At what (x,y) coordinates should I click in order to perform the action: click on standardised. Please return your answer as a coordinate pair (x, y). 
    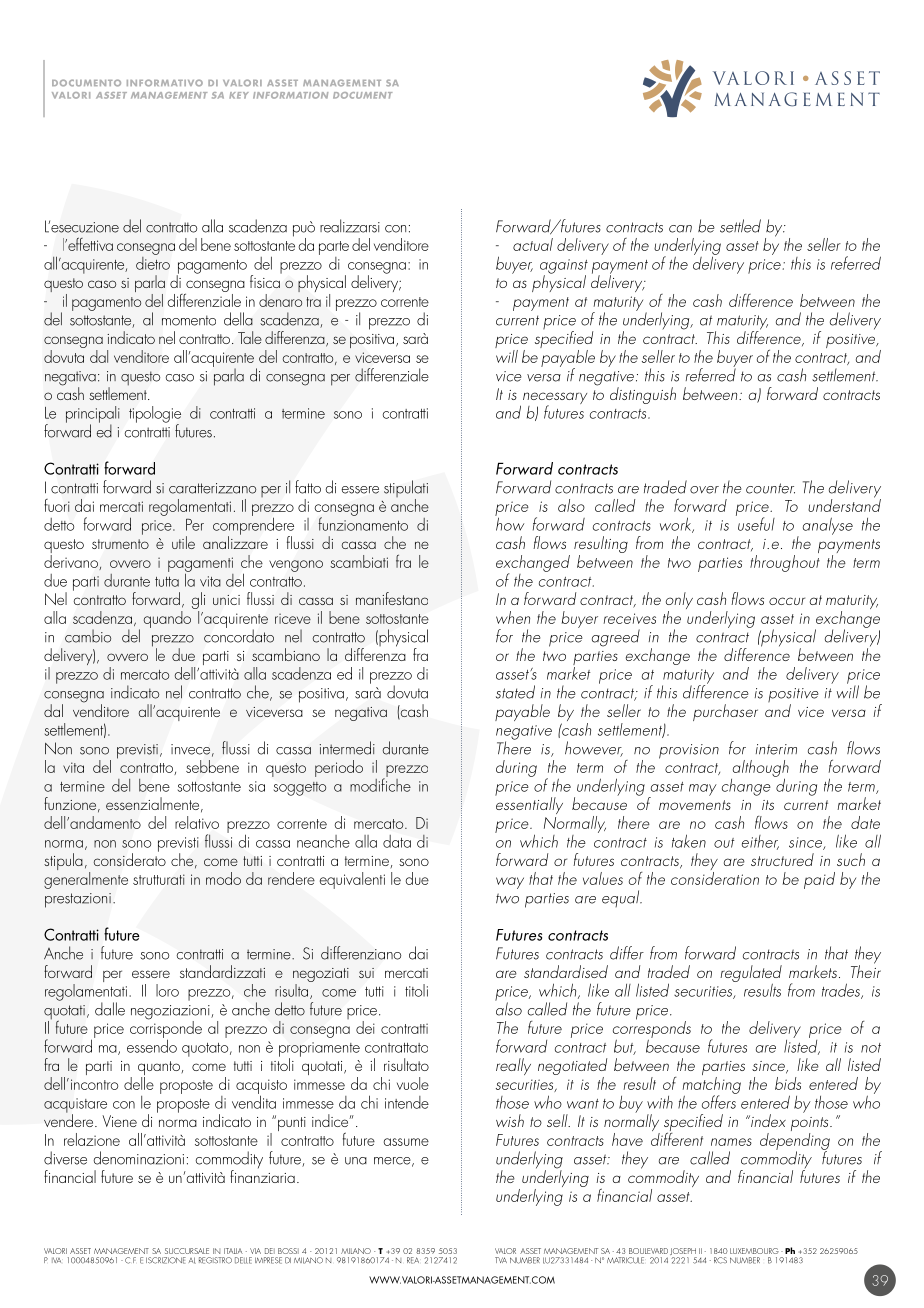
    Looking at the image, I should click on (566, 971).
